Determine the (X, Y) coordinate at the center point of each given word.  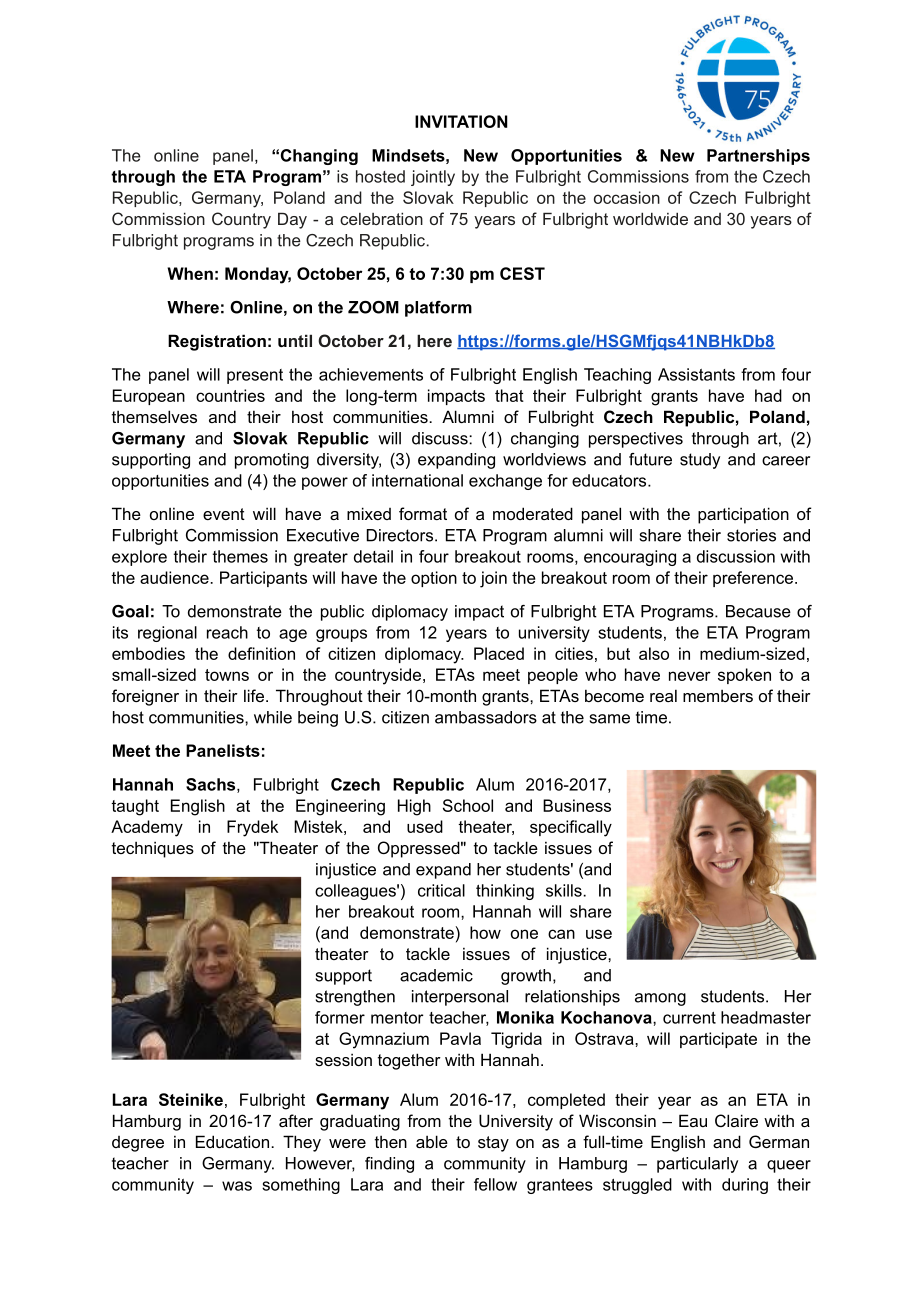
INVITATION (461, 121)
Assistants (696, 374)
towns (227, 675)
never (690, 676)
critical (441, 890)
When (190, 273)
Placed (499, 653)
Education (232, 1141)
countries (230, 395)
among (660, 999)
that (509, 395)
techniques (153, 849)
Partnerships (758, 157)
